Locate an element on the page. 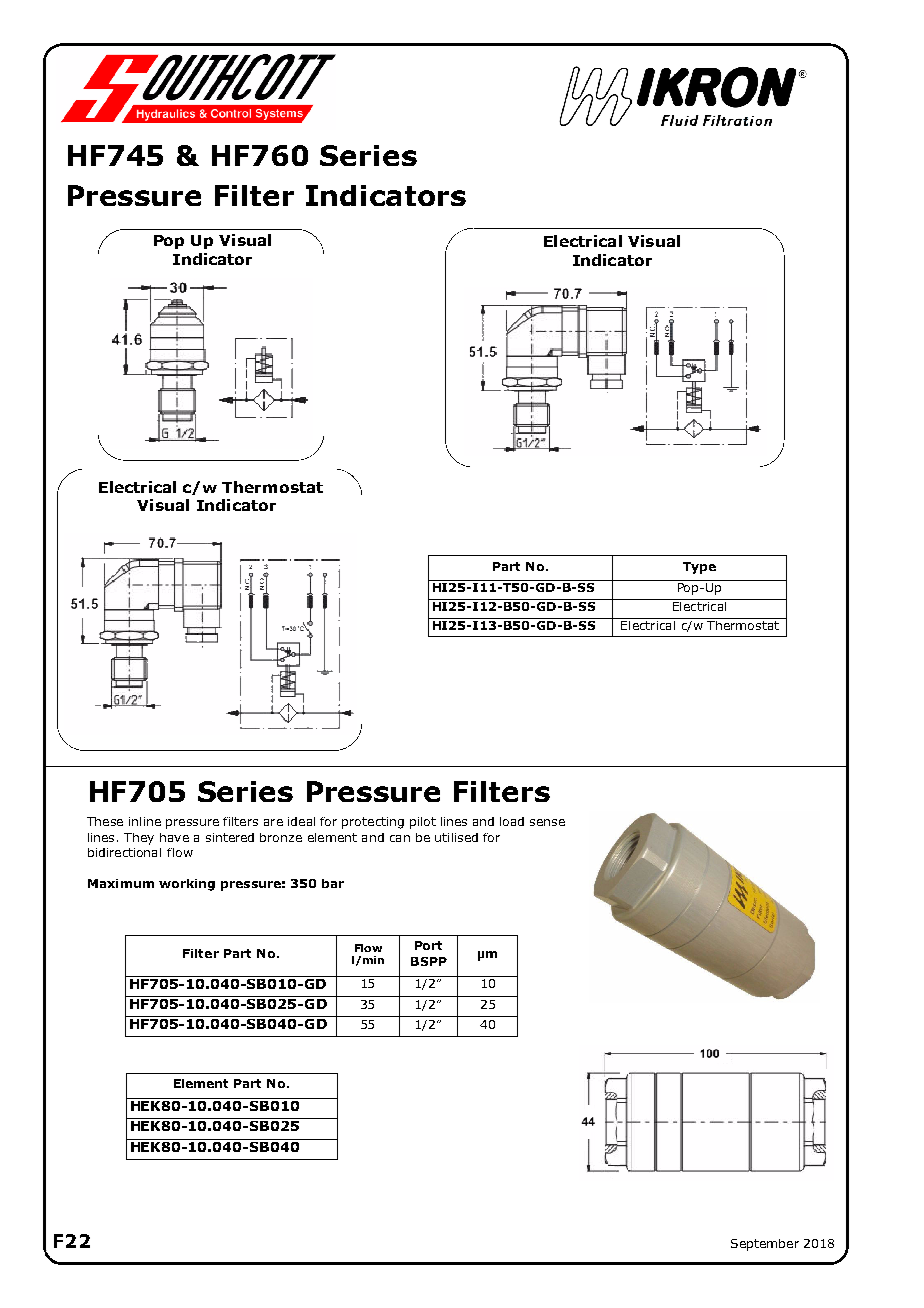 The width and height of the image is (924, 1308). Port is located at coordinates (428, 945).
